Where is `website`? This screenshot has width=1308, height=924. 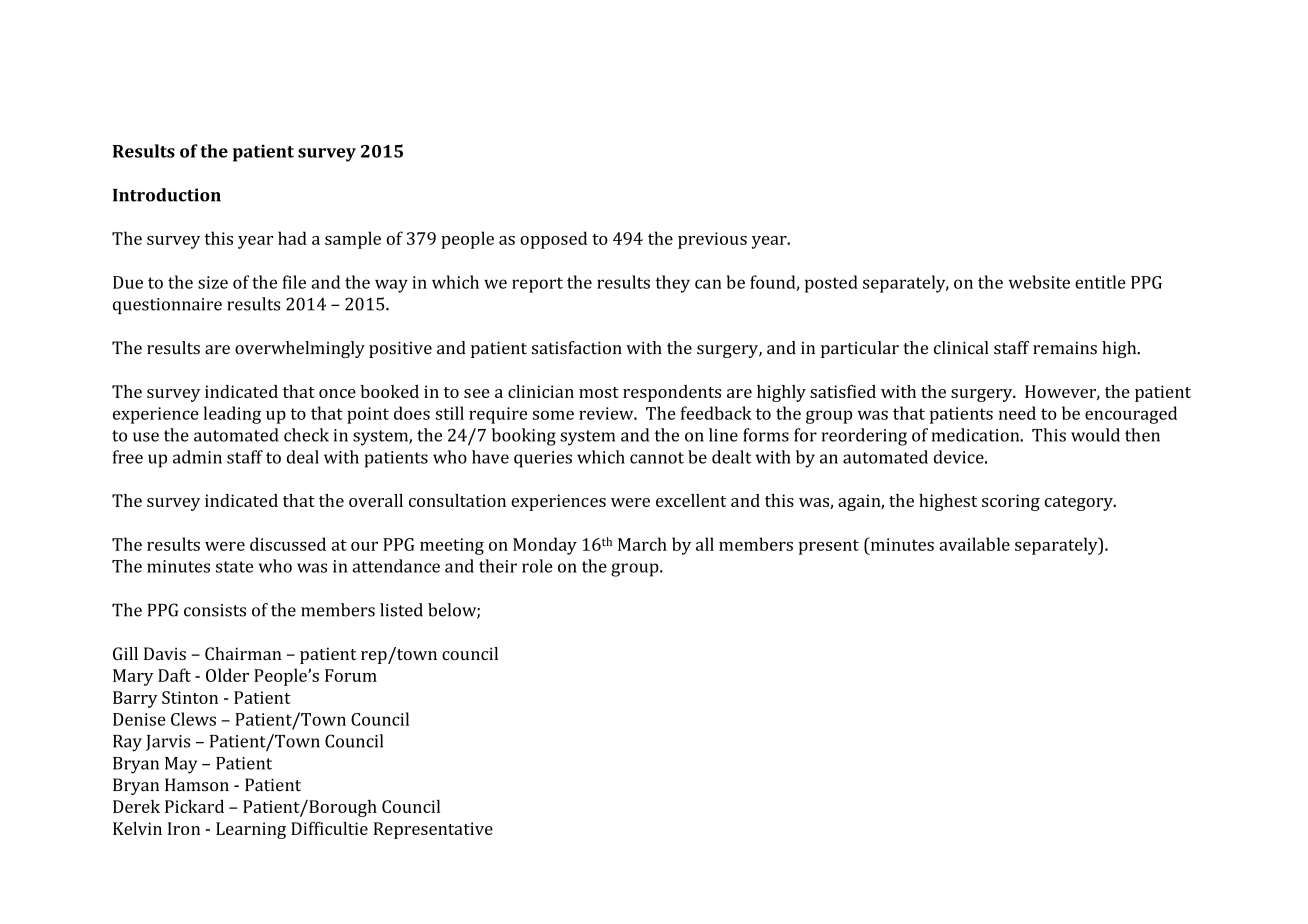
website is located at coordinates (1039, 282).
